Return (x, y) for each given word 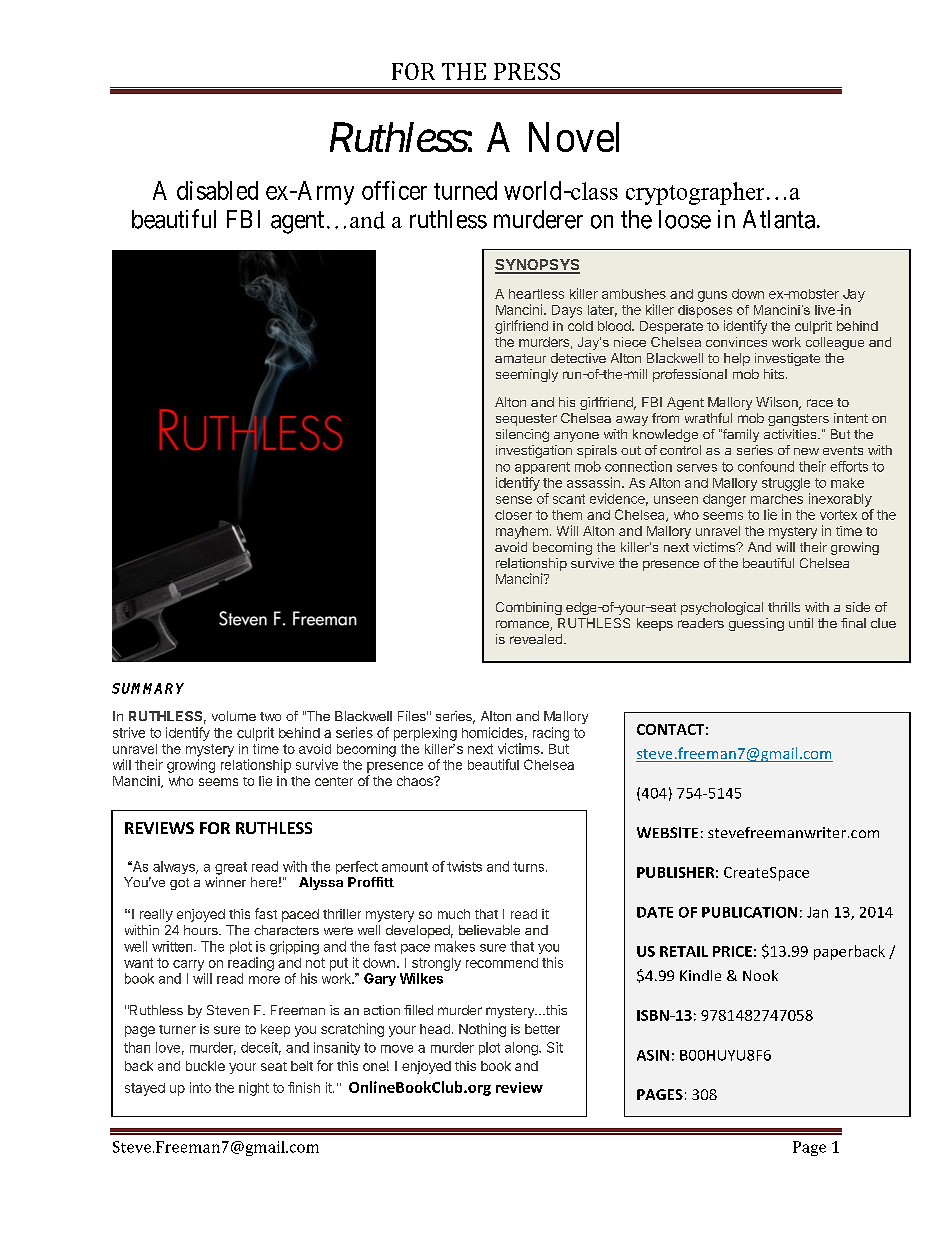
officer (394, 190)
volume (234, 716)
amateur (520, 358)
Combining (529, 608)
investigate (787, 359)
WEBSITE (667, 832)
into (200, 1087)
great (231, 868)
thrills (784, 607)
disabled (217, 190)
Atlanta (779, 219)
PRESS (527, 71)
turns (528, 867)
